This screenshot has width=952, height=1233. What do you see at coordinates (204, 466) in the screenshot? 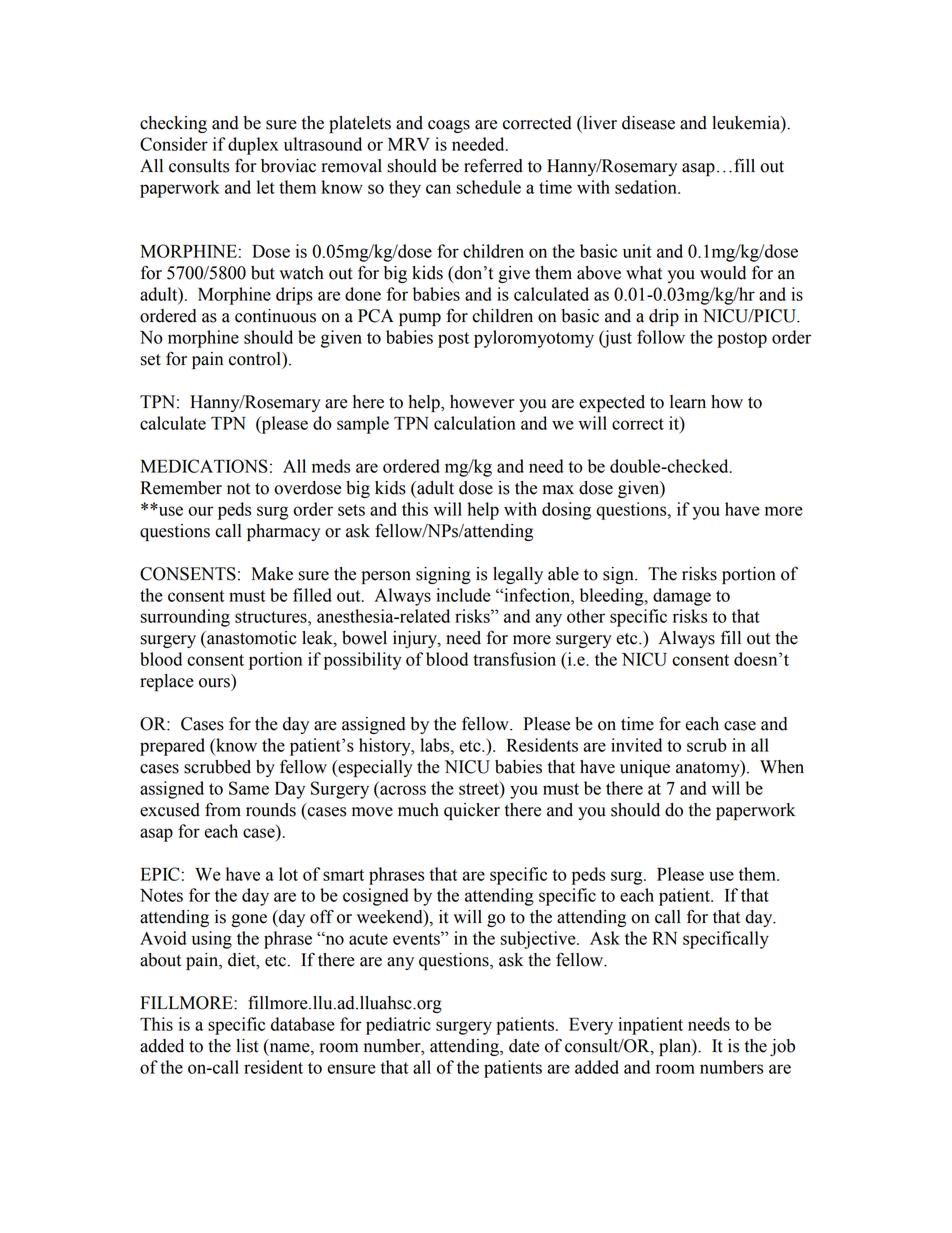
I see `MEDICATIONS` at bounding box center [204, 466].
